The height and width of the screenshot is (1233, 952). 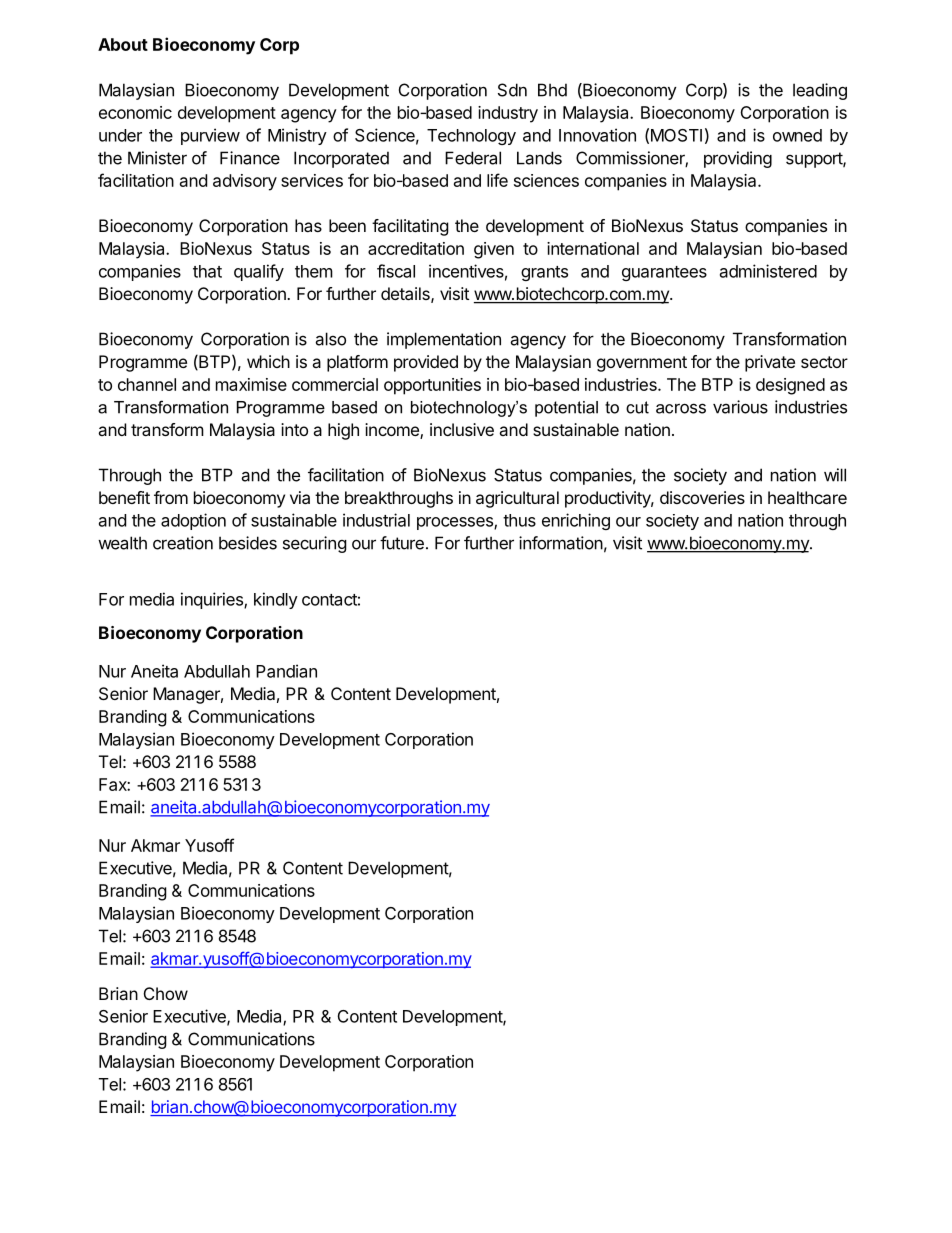 I want to click on that, so click(x=207, y=271).
